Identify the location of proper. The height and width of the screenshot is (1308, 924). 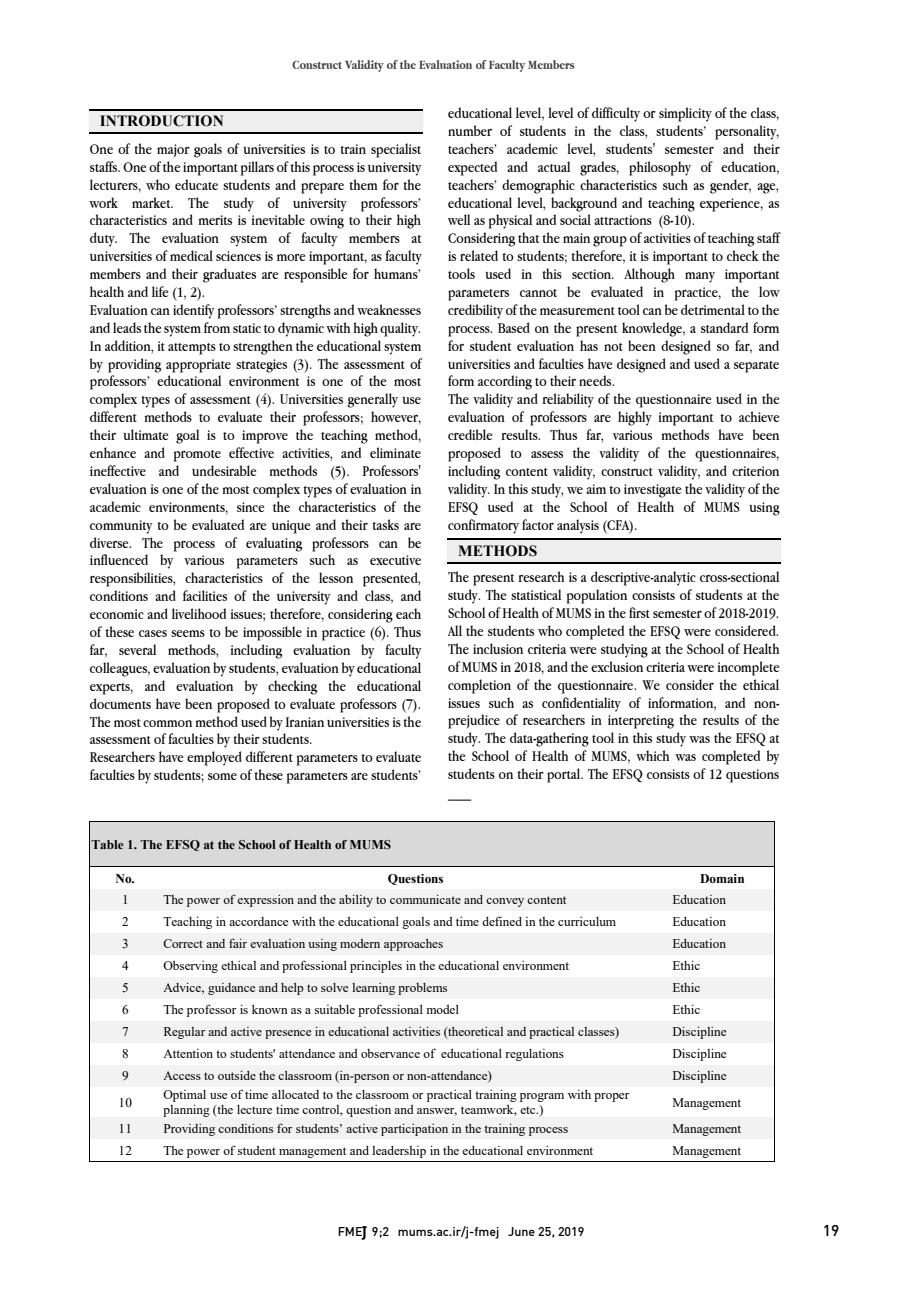
(611, 1097).
